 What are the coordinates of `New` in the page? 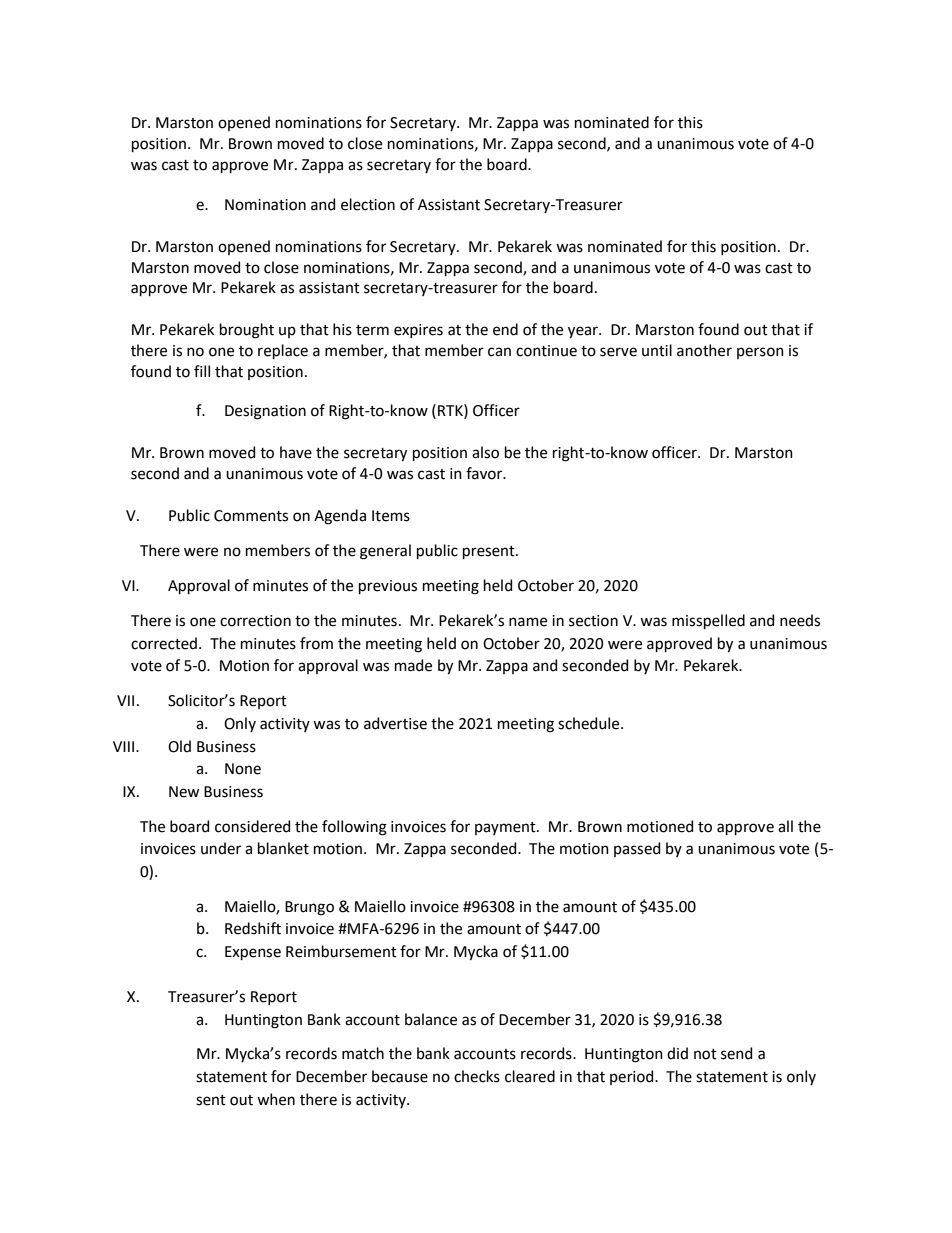 It's located at (184, 792).
